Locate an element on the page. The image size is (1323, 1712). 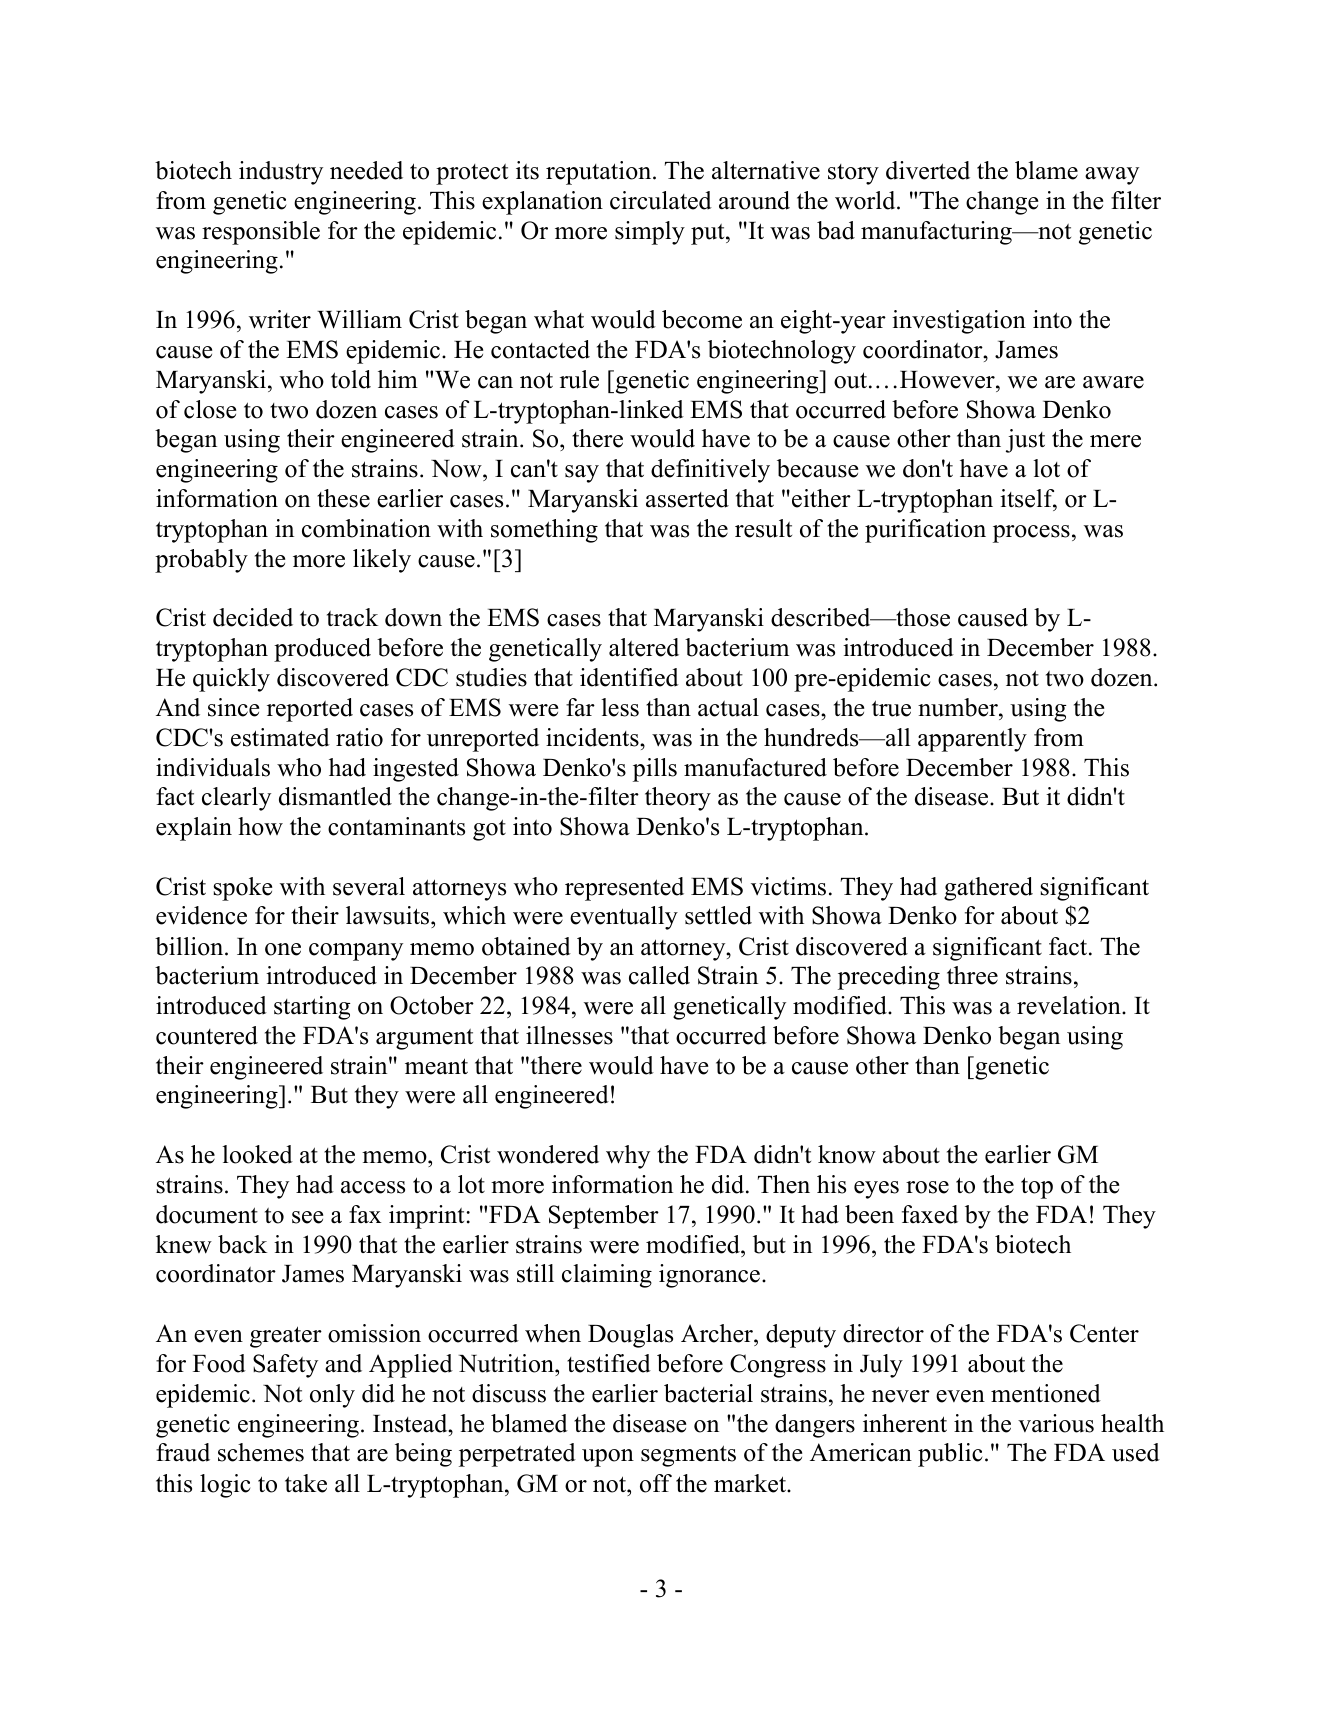
circulated is located at coordinates (661, 200).
